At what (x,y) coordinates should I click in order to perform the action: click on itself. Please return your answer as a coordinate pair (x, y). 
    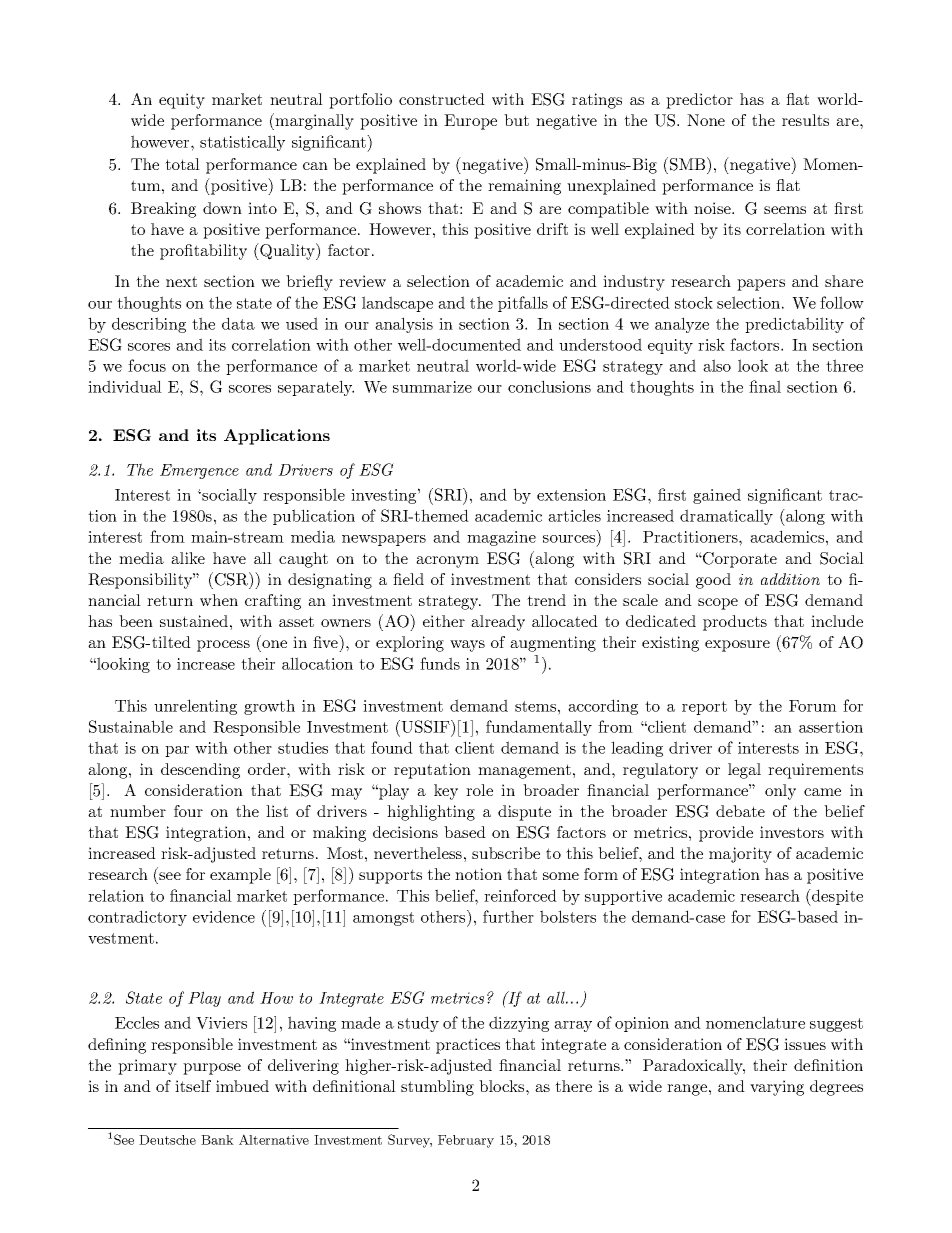
    Looking at the image, I should click on (193, 1086).
